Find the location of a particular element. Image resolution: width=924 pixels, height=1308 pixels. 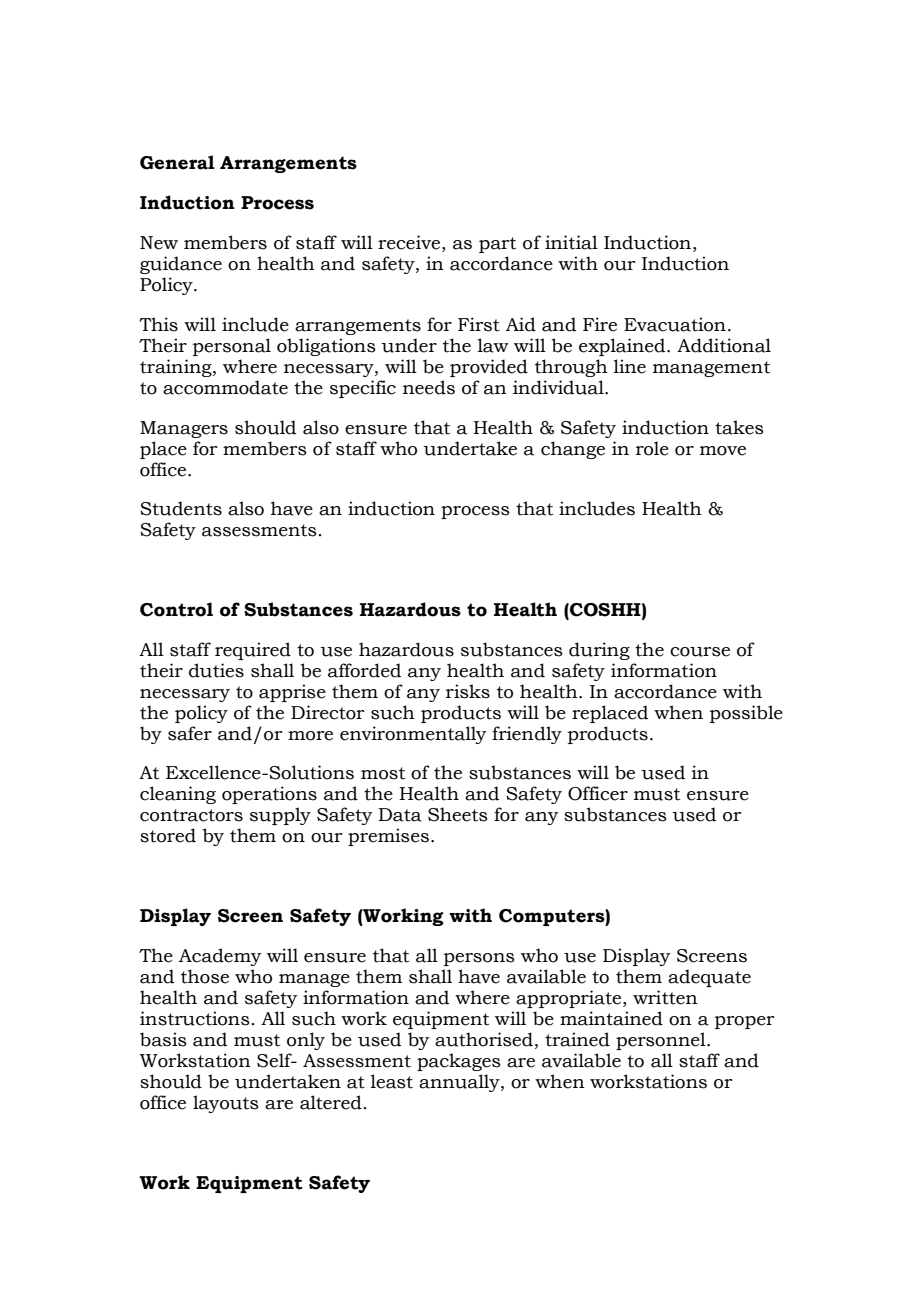

annually is located at coordinates (460, 1083).
